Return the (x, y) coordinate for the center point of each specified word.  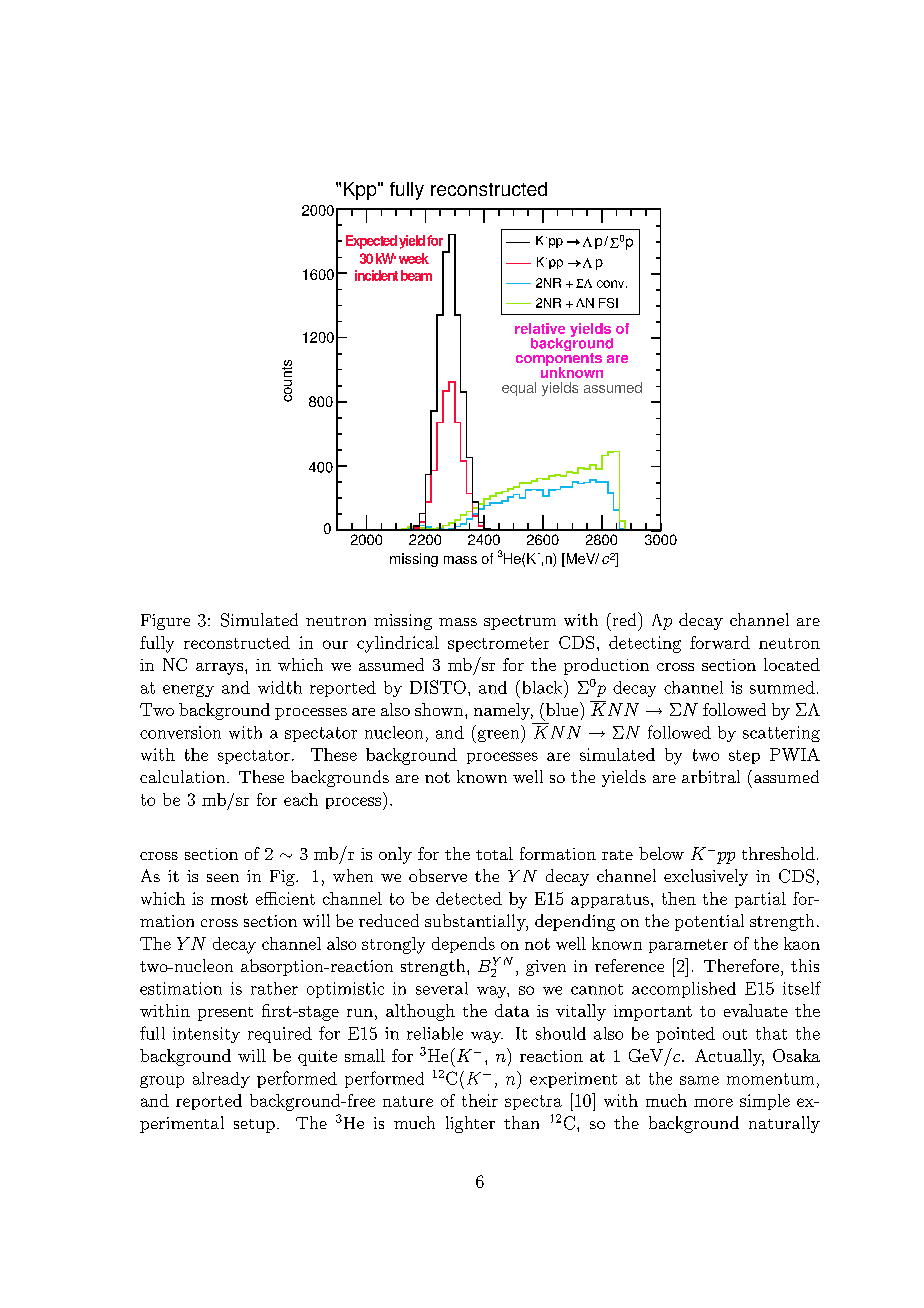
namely (503, 711)
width (280, 687)
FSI (608, 303)
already (221, 1080)
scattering (781, 734)
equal (519, 389)
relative (540, 328)
